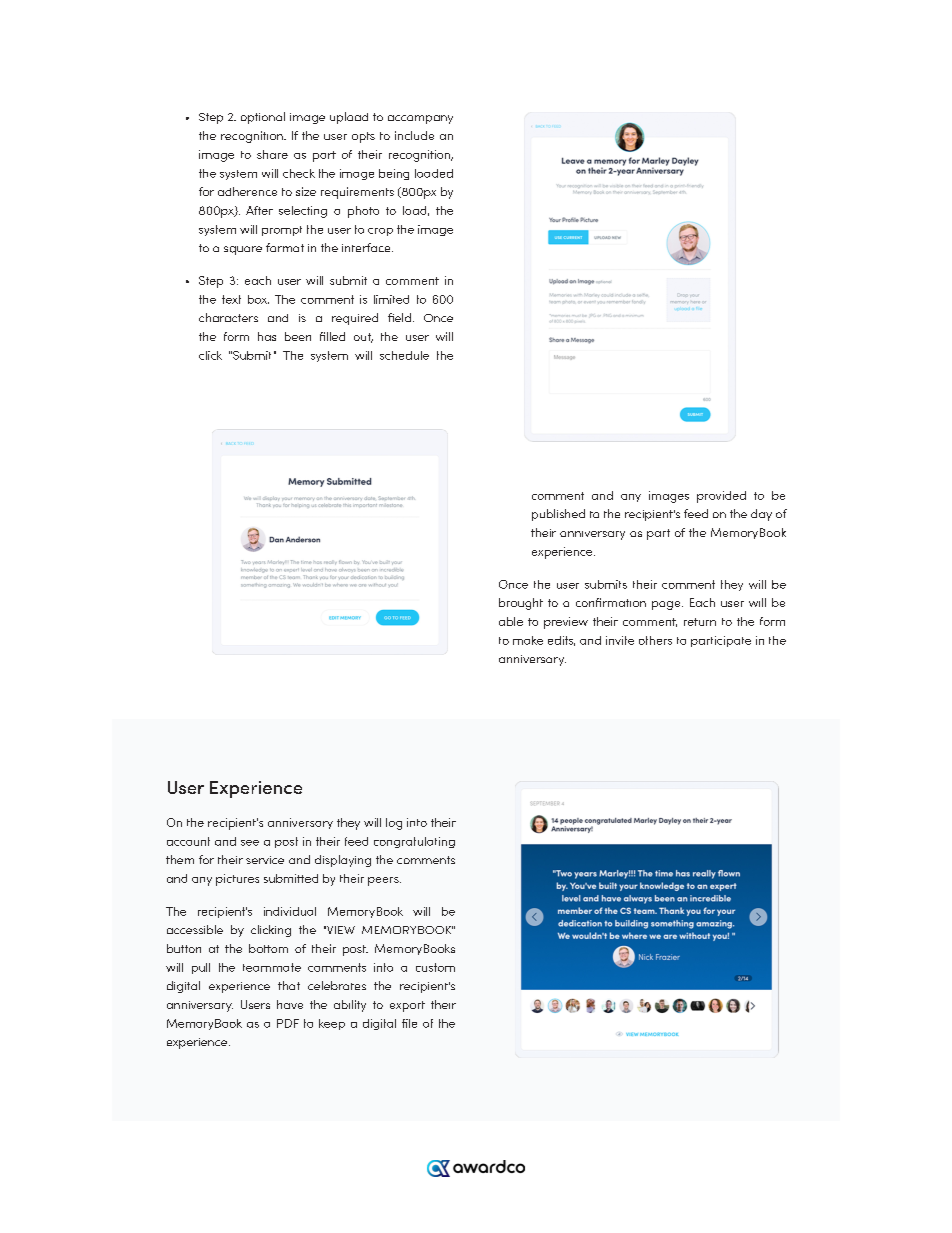 Image resolution: width=952 pixels, height=1233 pixels. I want to click on custom, so click(435, 967).
